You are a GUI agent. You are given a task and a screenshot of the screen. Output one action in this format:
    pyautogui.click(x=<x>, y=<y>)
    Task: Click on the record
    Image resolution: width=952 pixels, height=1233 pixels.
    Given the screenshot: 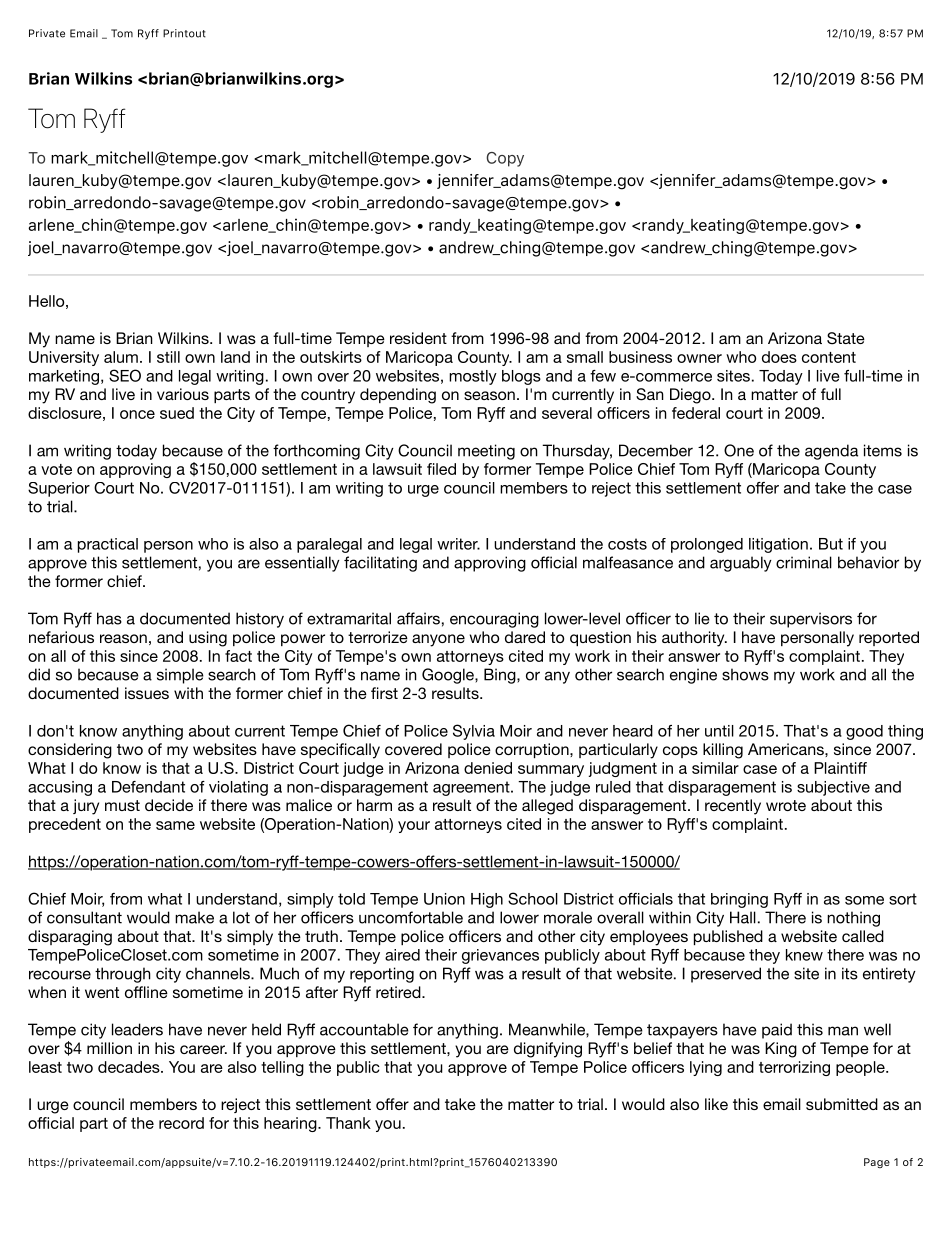 What is the action you would take?
    pyautogui.click(x=181, y=1123)
